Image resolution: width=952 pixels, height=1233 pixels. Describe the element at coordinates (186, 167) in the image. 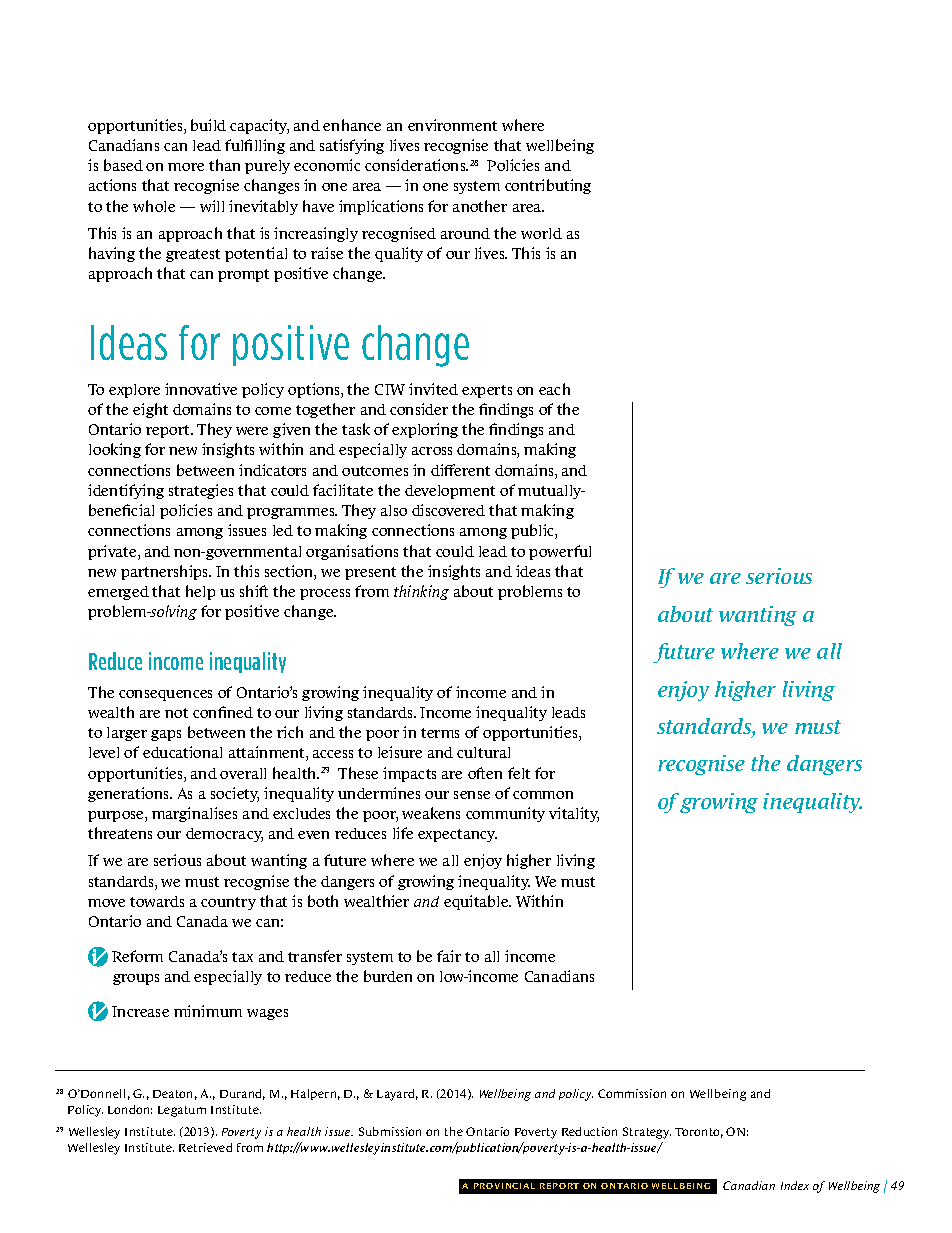

I see `more` at that location.
